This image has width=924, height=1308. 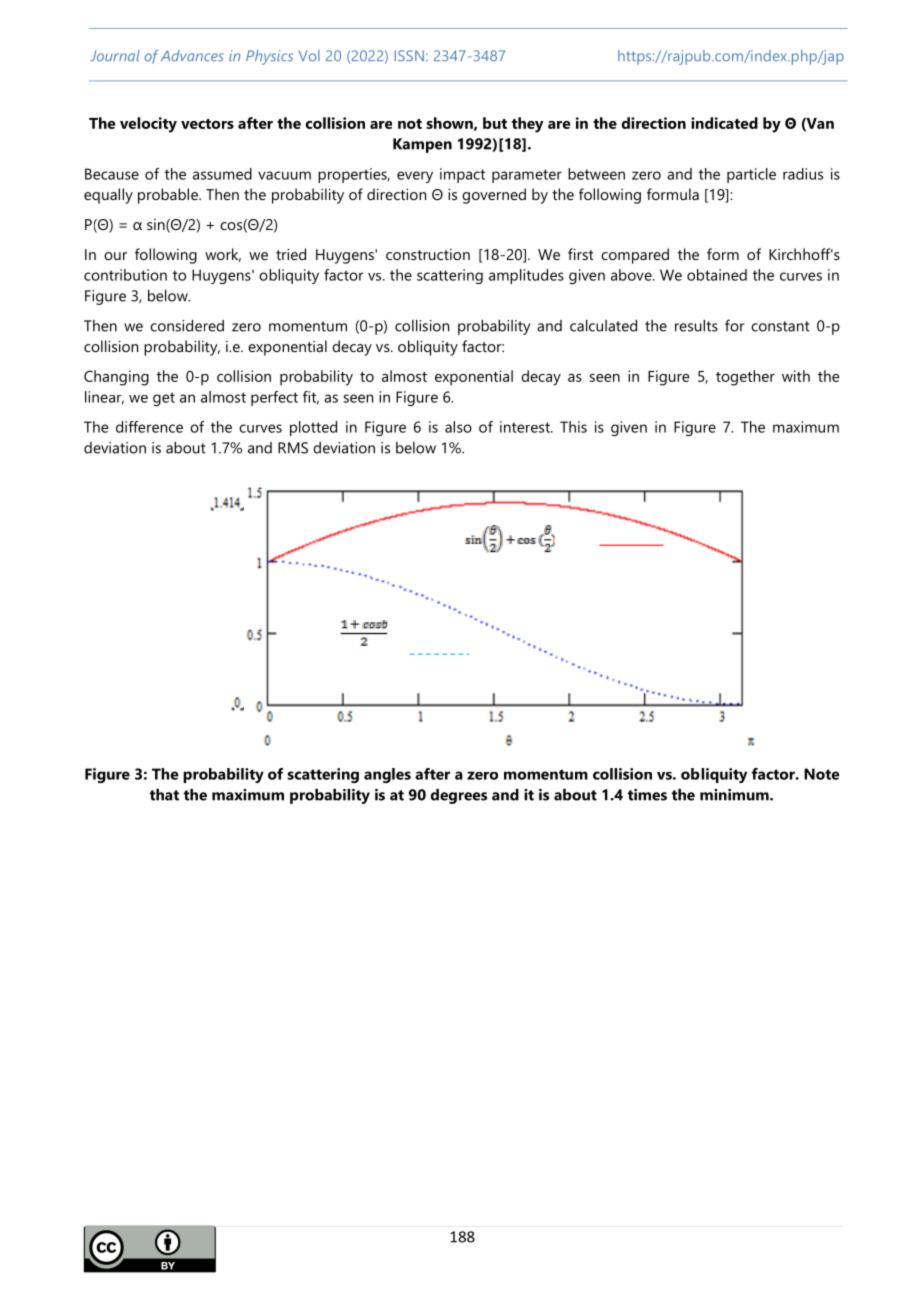 I want to click on Advances, so click(x=192, y=55).
